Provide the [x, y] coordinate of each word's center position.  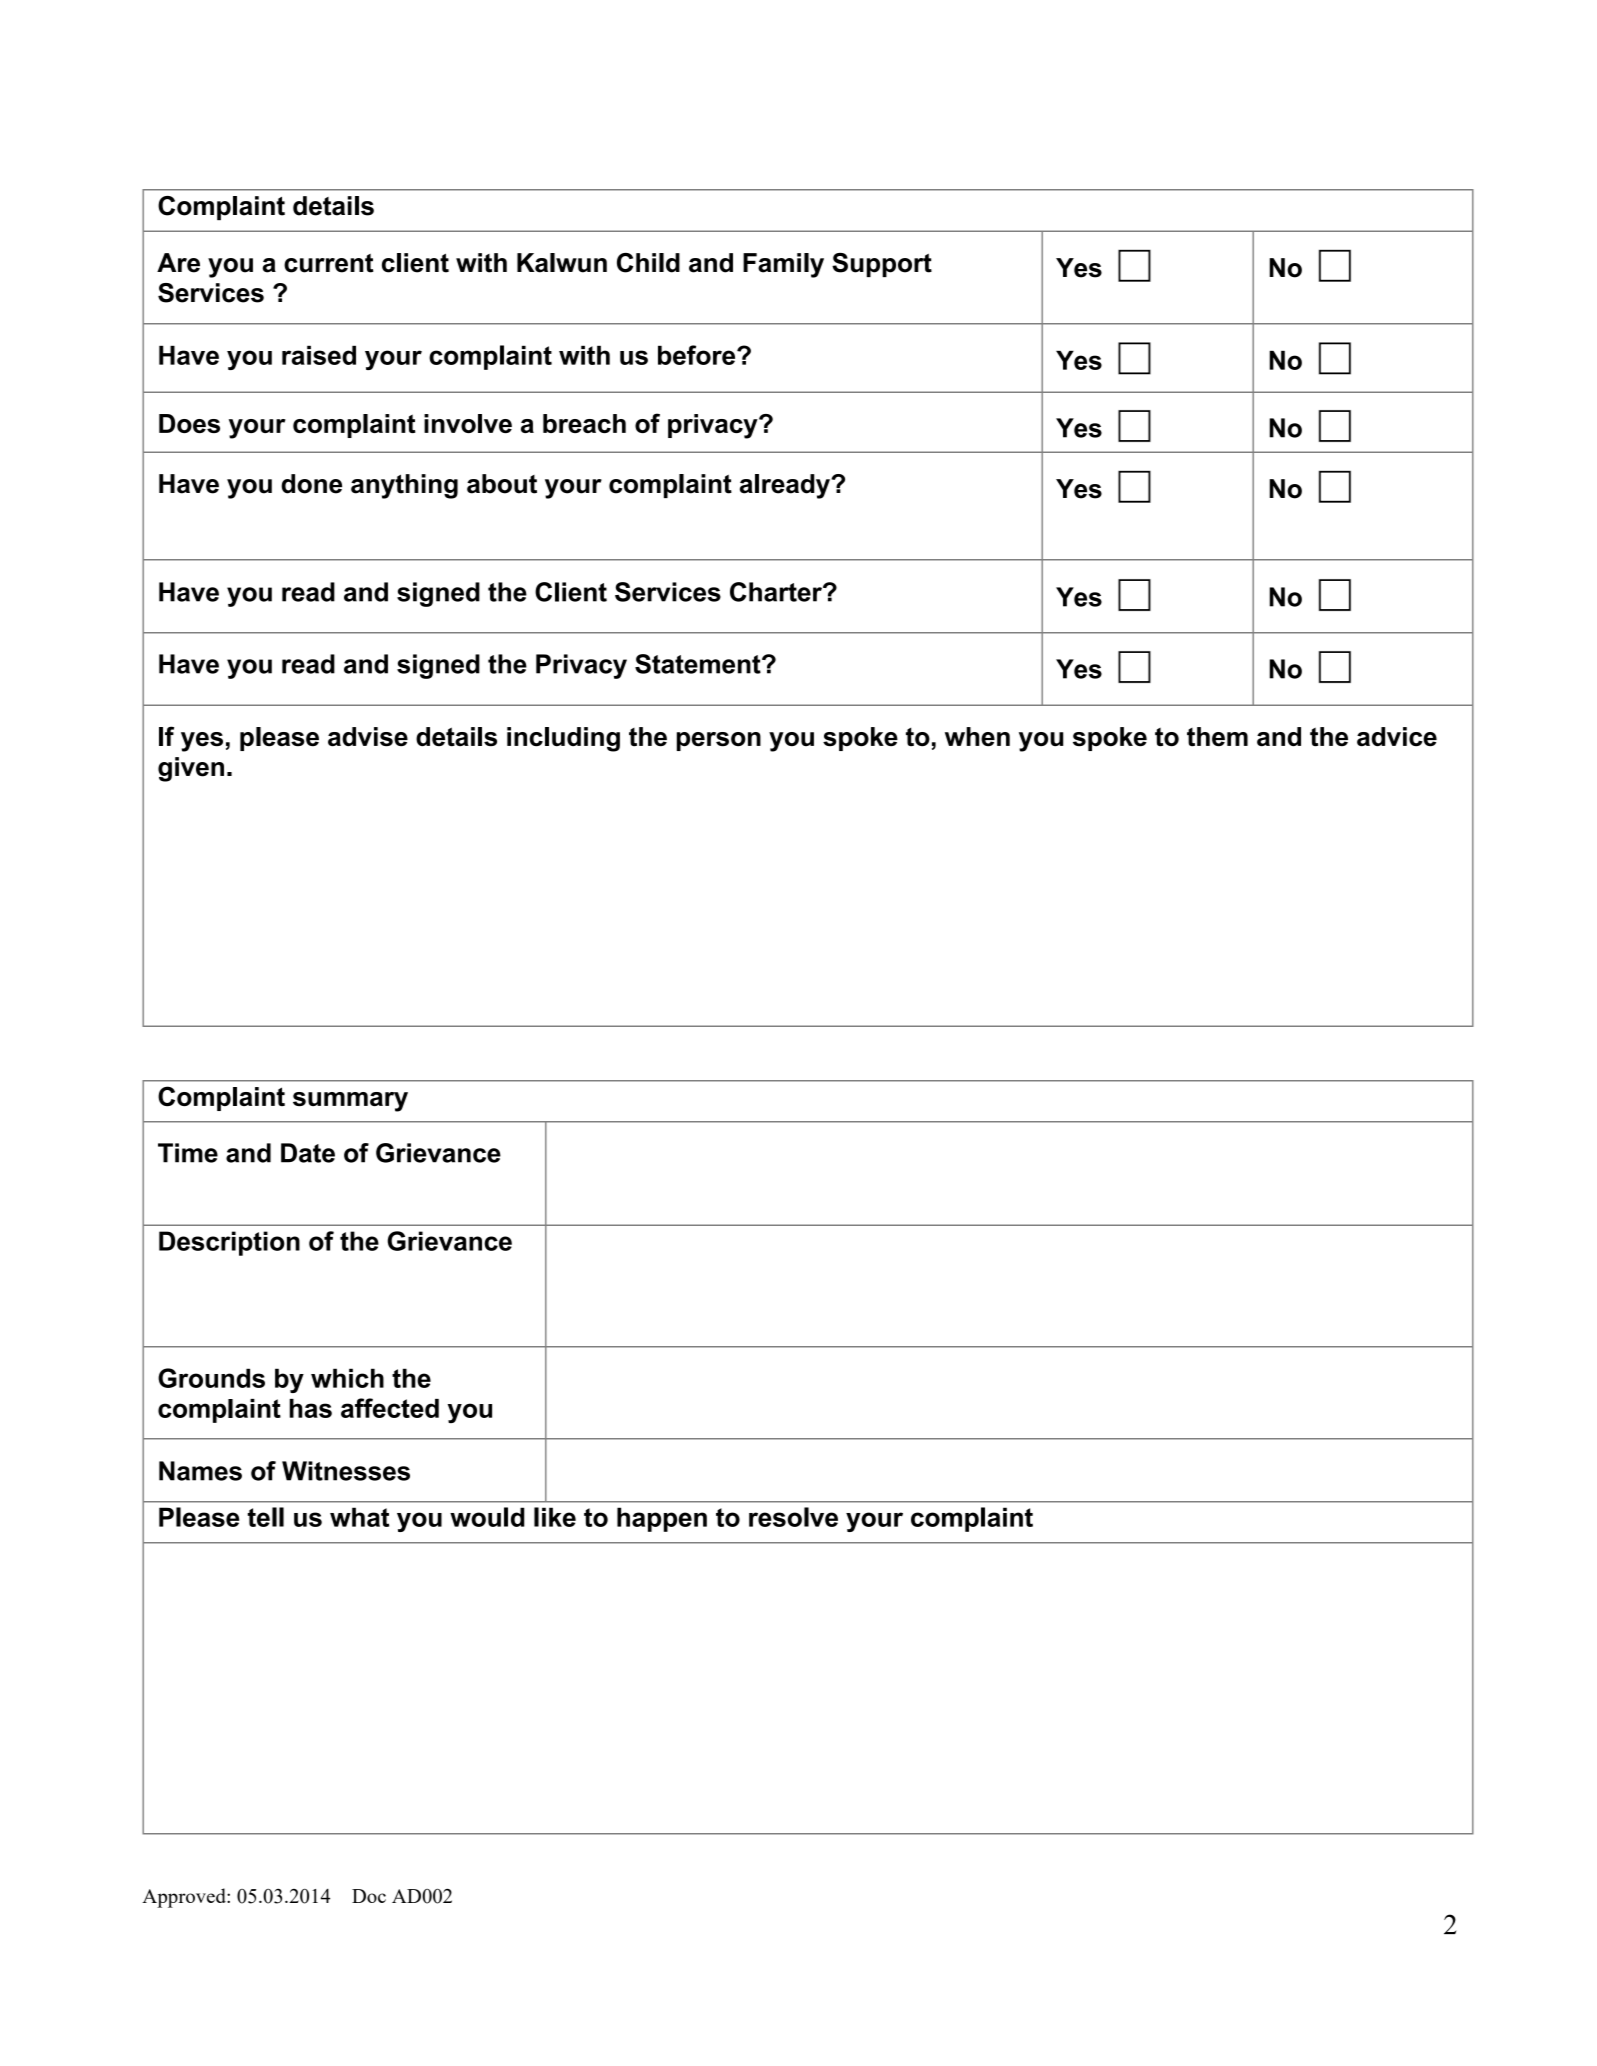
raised [319, 355]
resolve [793, 1517]
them [1217, 737]
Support [882, 265]
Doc [369, 1896]
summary [350, 1102]
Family [783, 265]
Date [308, 1153]
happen [662, 1519]
